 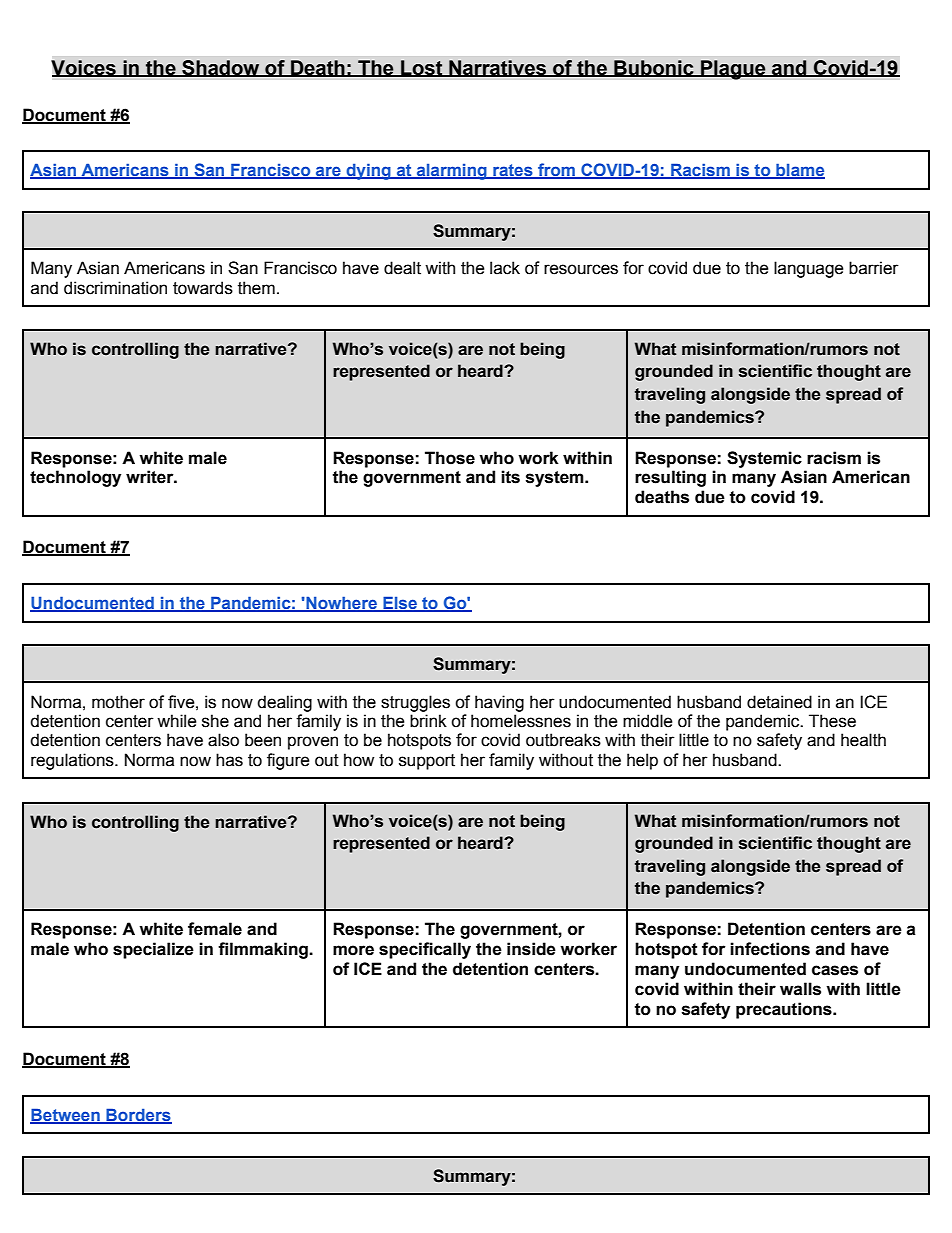 I want to click on Borders, so click(x=138, y=1116).
